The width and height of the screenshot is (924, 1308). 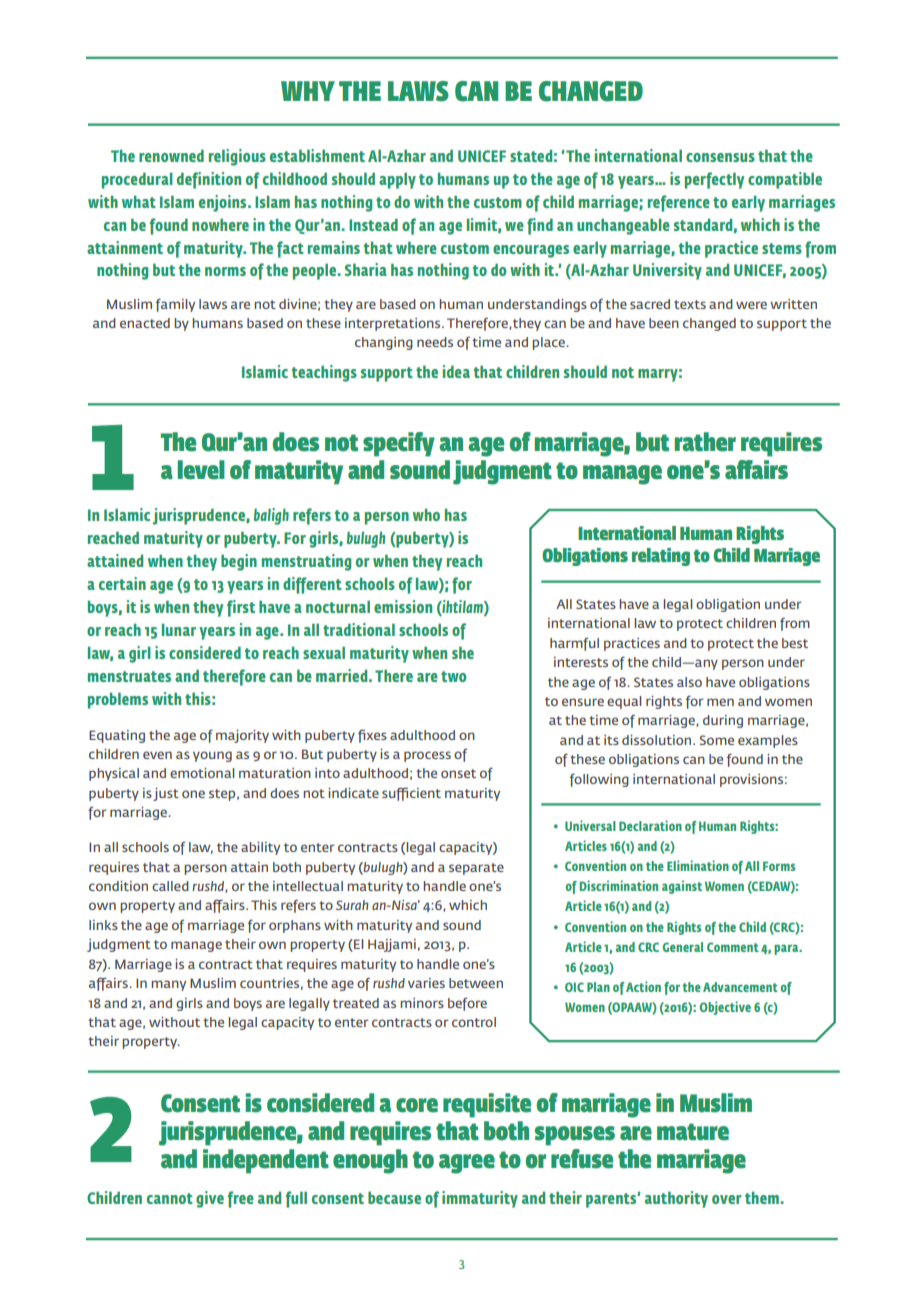 What do you see at coordinates (411, 794) in the screenshot?
I see `sufficient` at bounding box center [411, 794].
